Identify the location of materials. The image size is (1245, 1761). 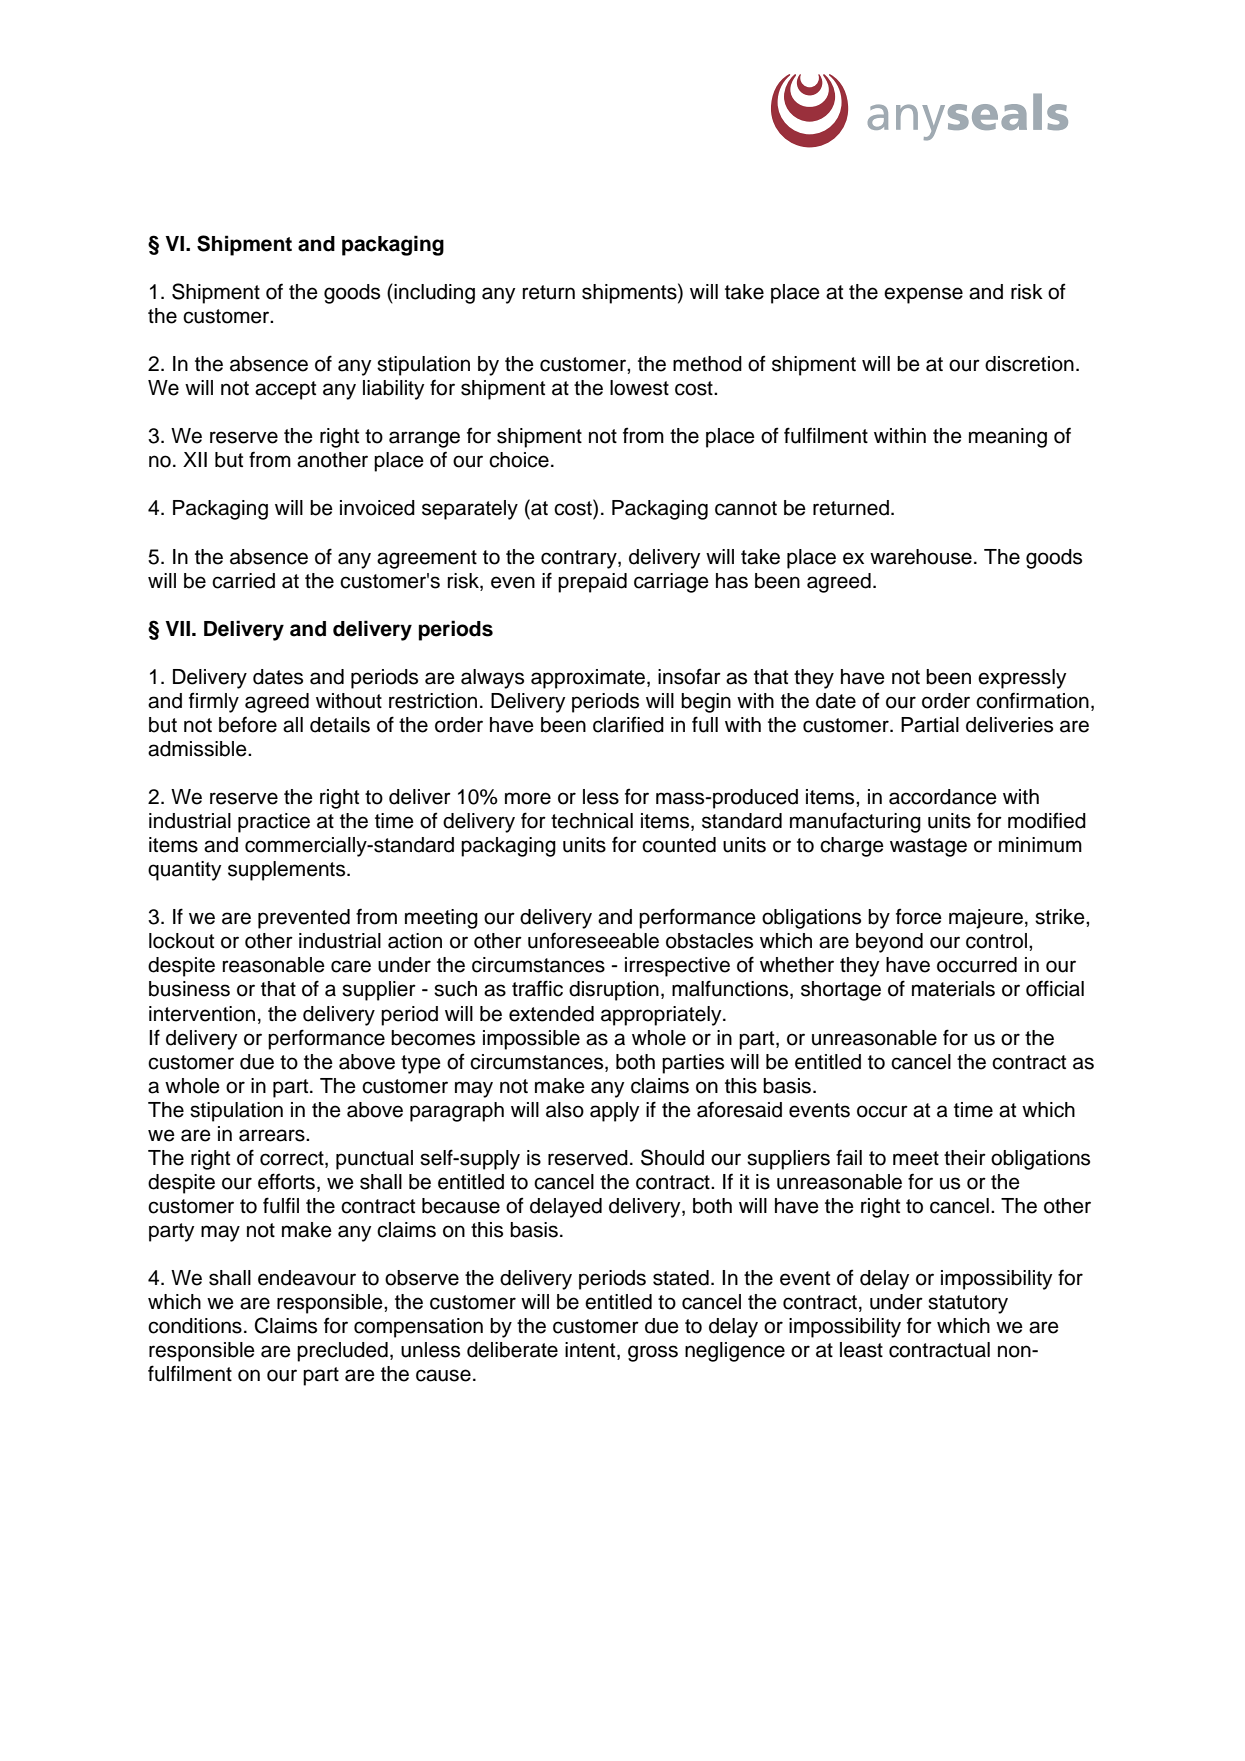
(953, 989).
